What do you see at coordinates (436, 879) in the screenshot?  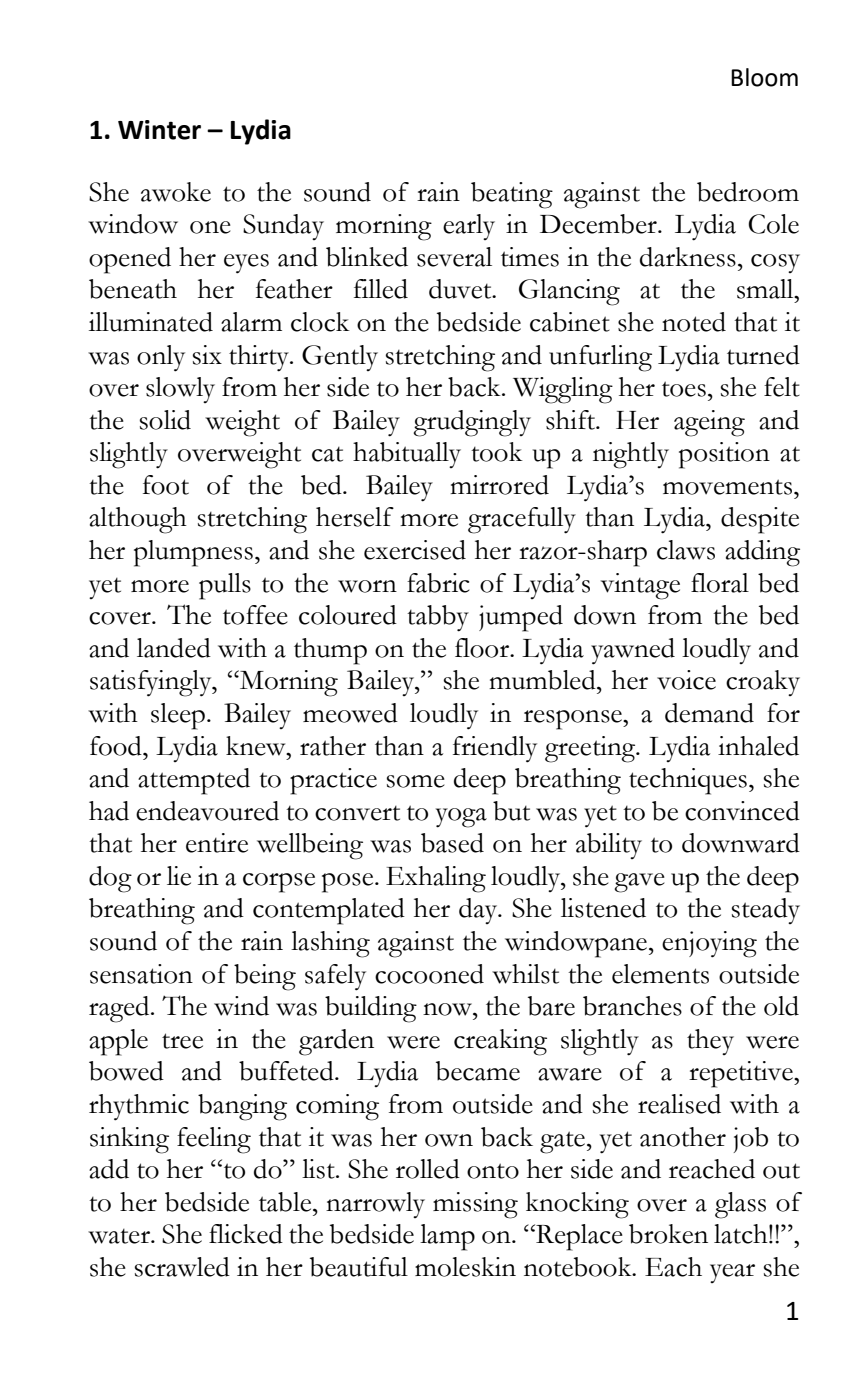 I see `Exhaling` at bounding box center [436, 879].
